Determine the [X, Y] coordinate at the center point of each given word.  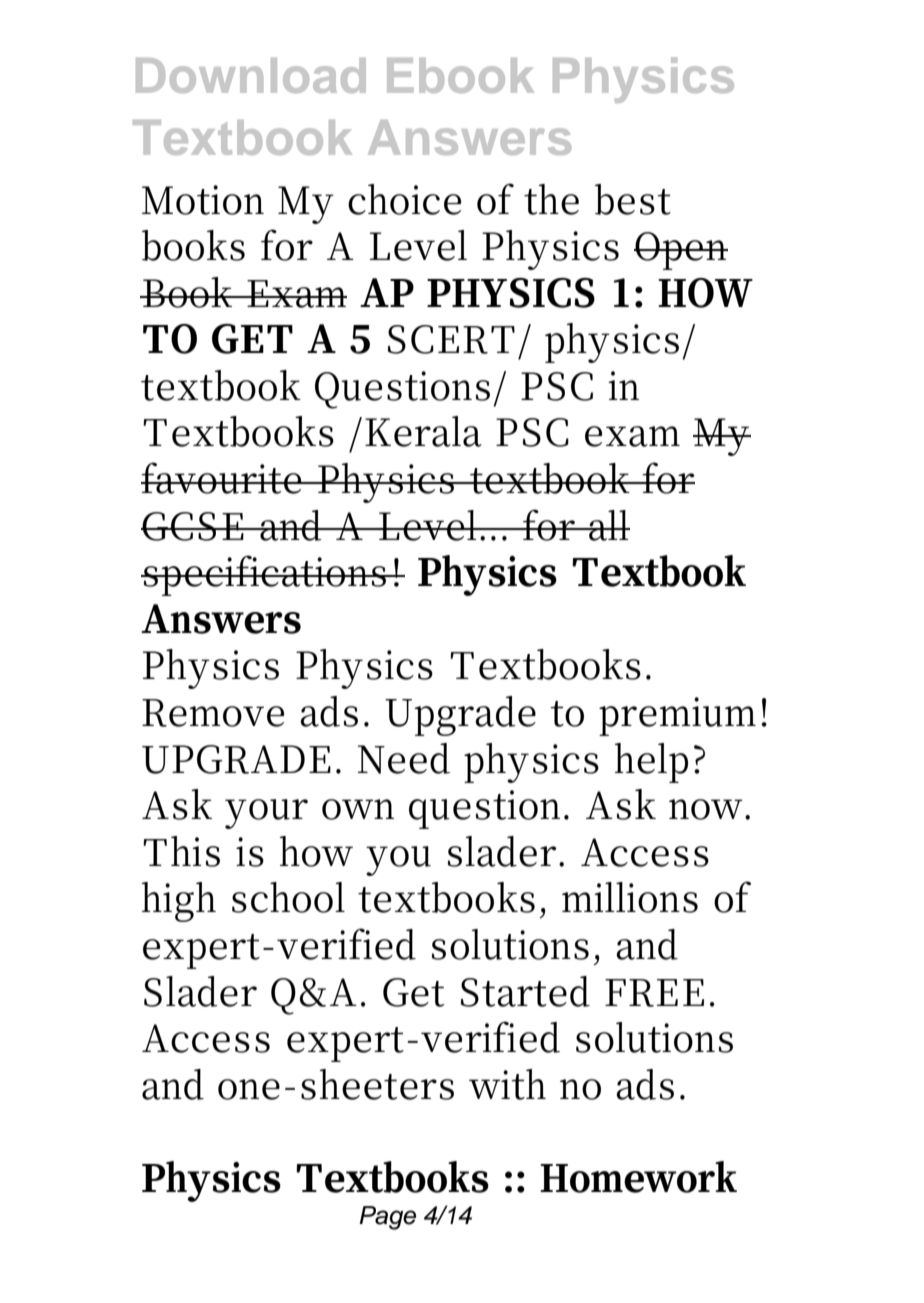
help [651, 763]
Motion [203, 200]
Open [681, 251]
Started [525, 991]
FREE [654, 993]
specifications [264, 575]
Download [251, 75]
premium [680, 716]
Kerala [423, 431]
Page [387, 1218]
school [288, 897]
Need [404, 758]
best [633, 199]
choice [404, 199]
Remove [213, 713]
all [608, 525]
